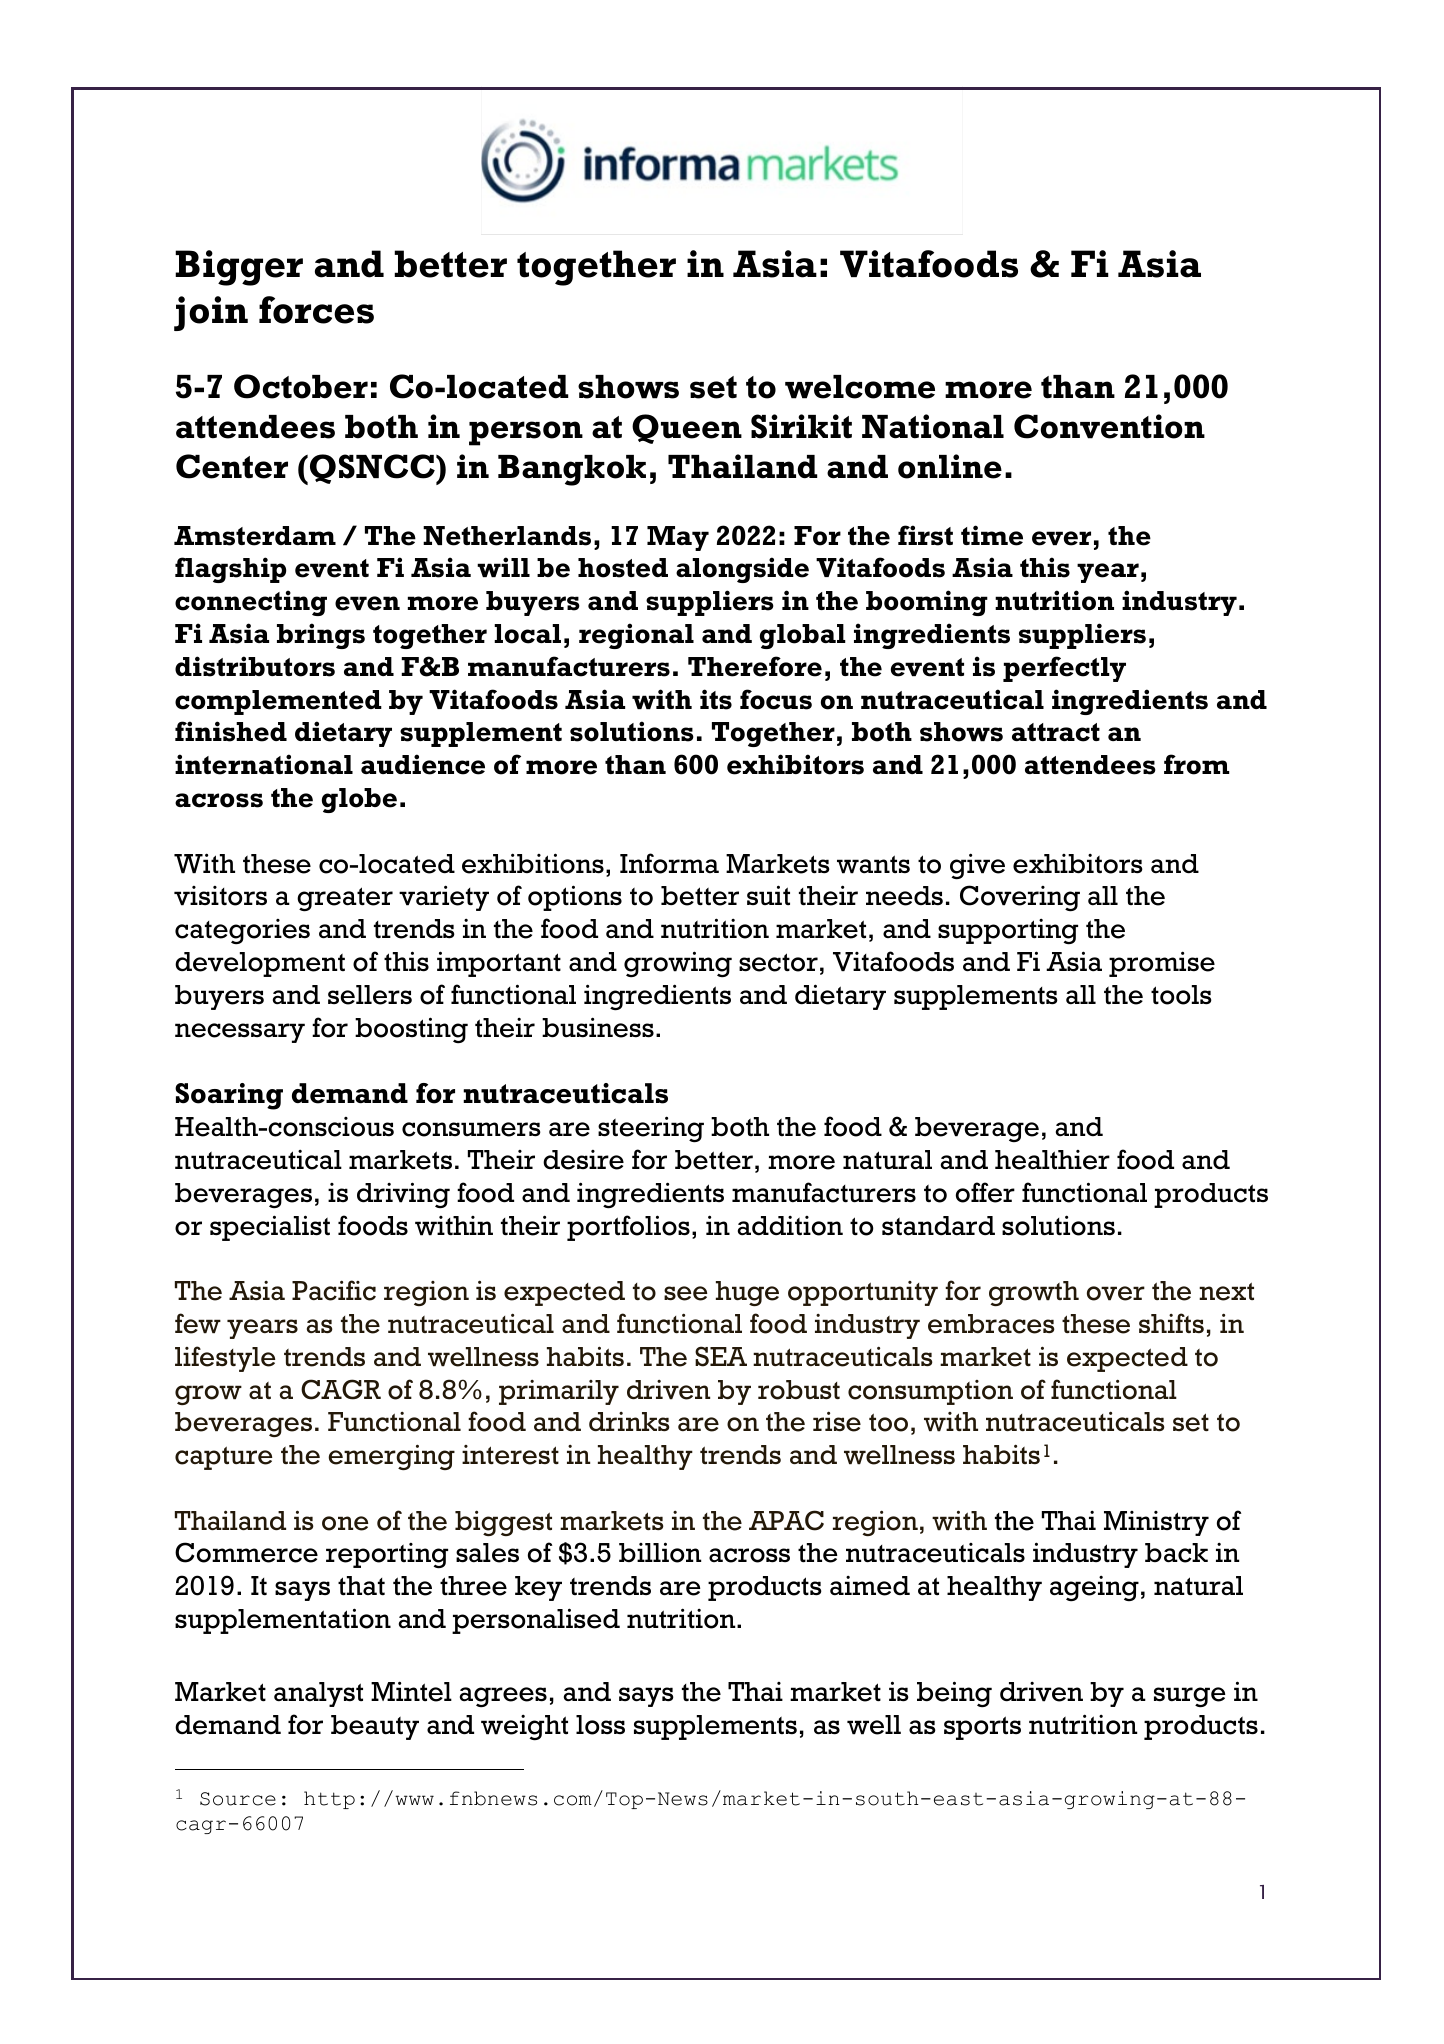  Describe the element at coordinates (1156, 1523) in the page. I see `Ministry` at that location.
